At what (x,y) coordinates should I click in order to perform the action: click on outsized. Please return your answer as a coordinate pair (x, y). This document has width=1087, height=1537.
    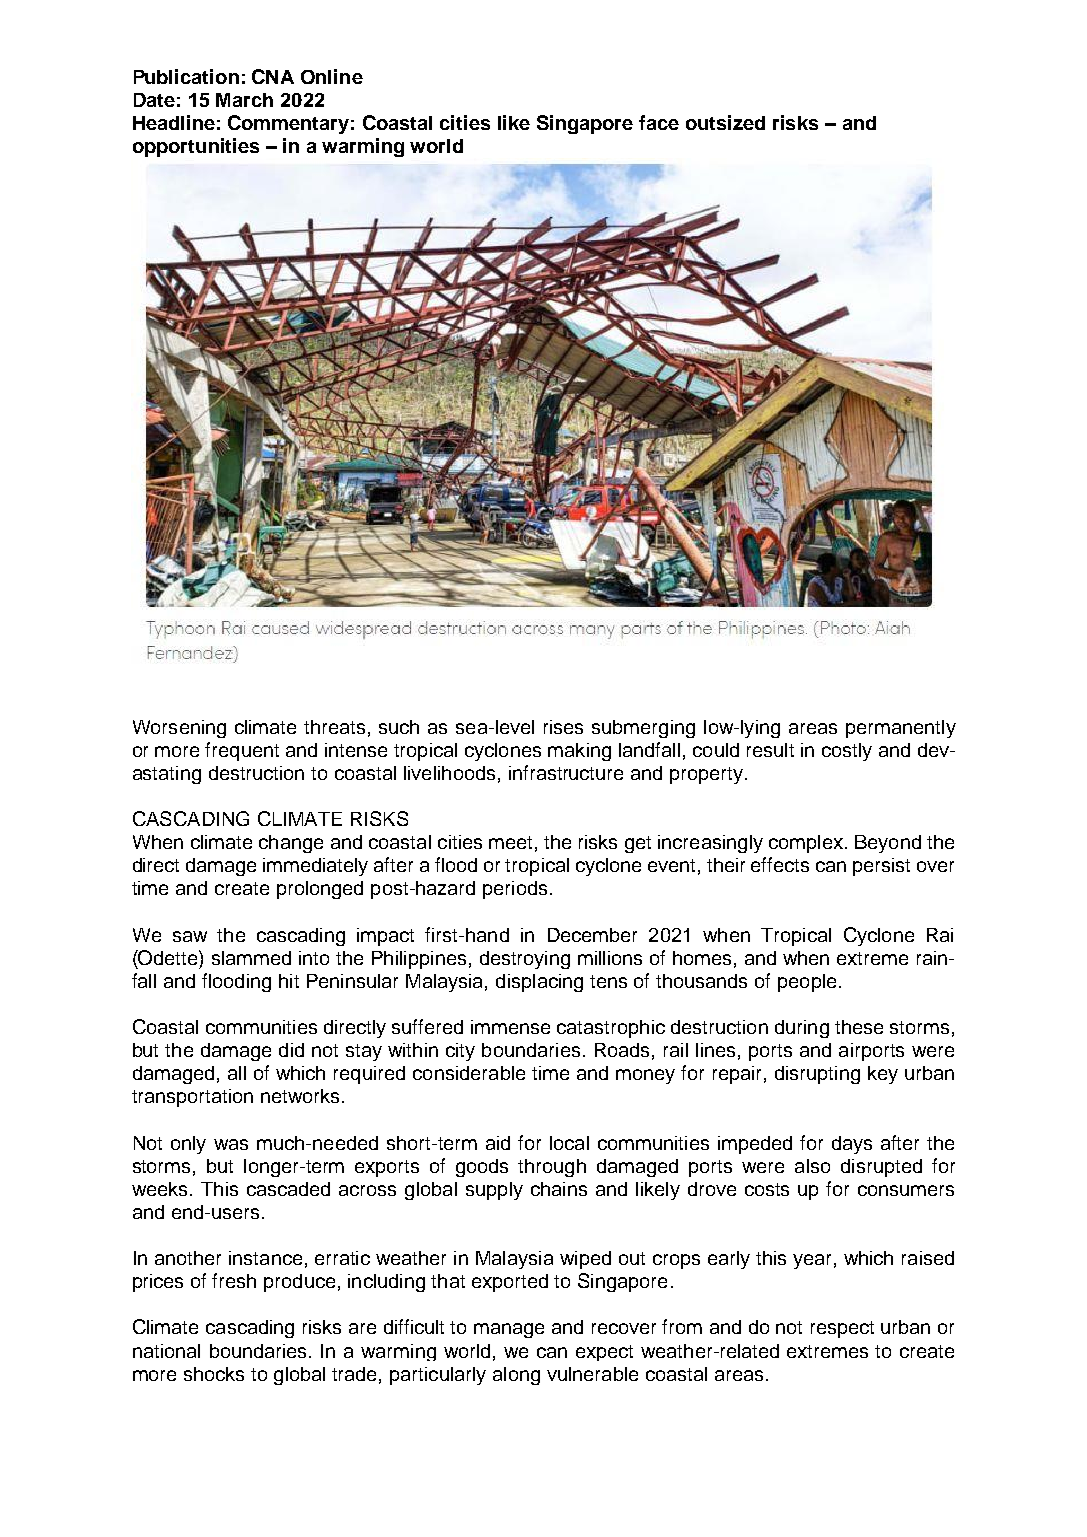
    Looking at the image, I should click on (725, 122).
